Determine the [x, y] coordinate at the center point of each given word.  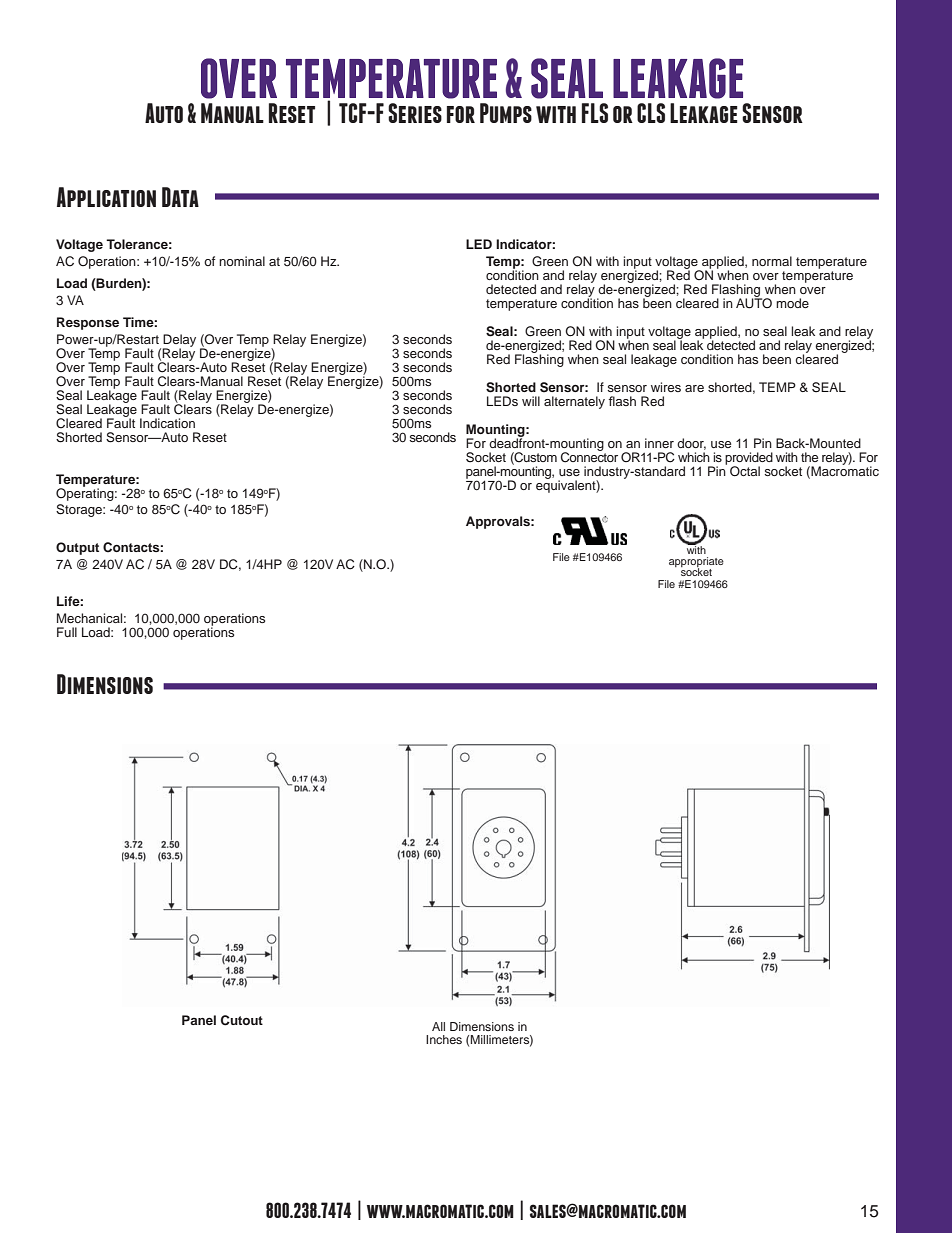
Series [415, 113]
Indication [167, 423]
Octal [745, 471]
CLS [651, 113]
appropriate [696, 563]
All [438, 1026]
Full [67, 632]
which [694, 457]
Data [180, 197]
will [531, 401]
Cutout [242, 1020]
